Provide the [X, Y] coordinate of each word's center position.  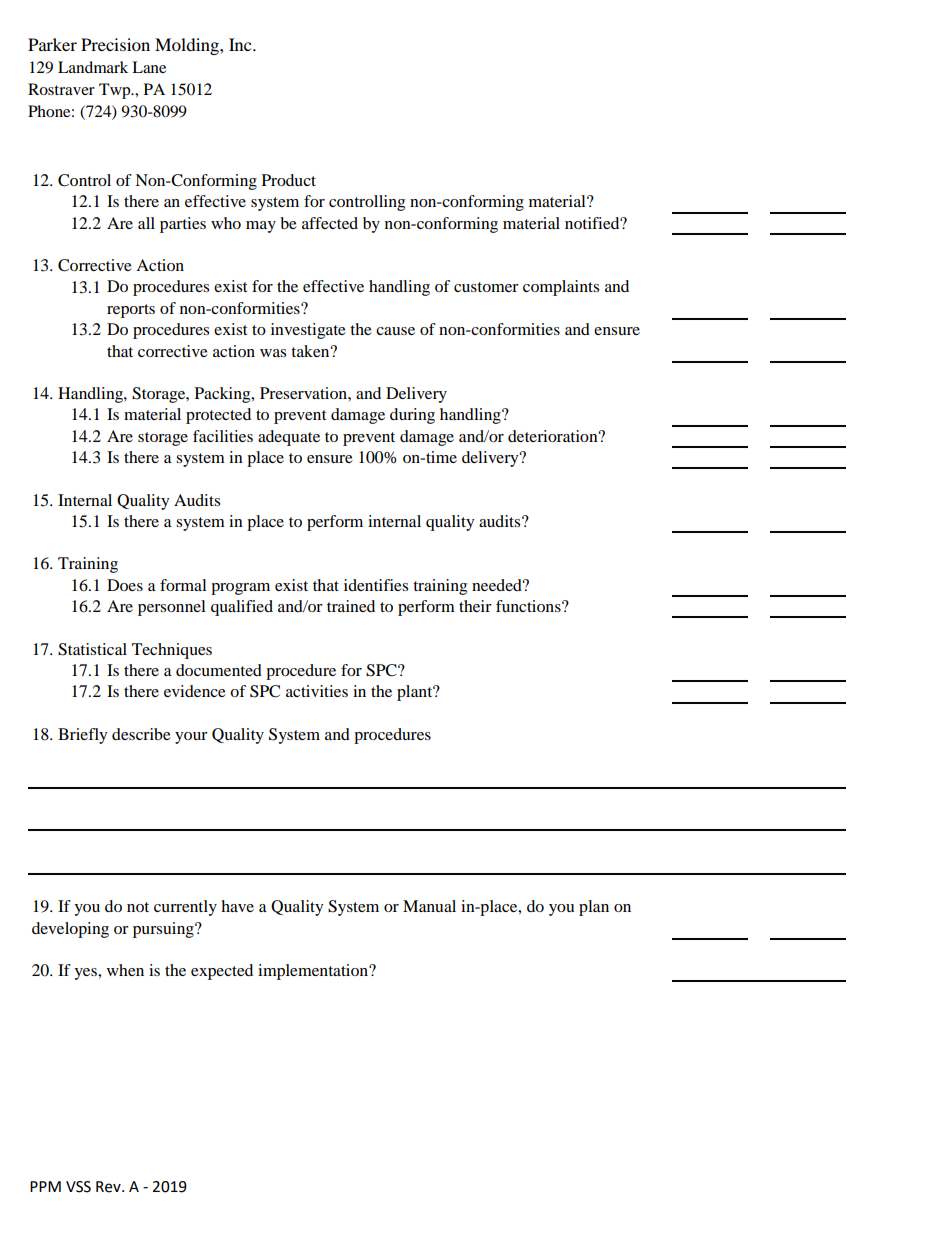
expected [222, 972]
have [237, 906]
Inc [241, 44]
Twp [116, 91]
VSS [78, 1187]
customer [486, 287]
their [475, 606]
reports [131, 311]
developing [70, 930]
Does [125, 585]
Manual [429, 906]
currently [185, 908]
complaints [561, 288]
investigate [308, 331]
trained [351, 606]
